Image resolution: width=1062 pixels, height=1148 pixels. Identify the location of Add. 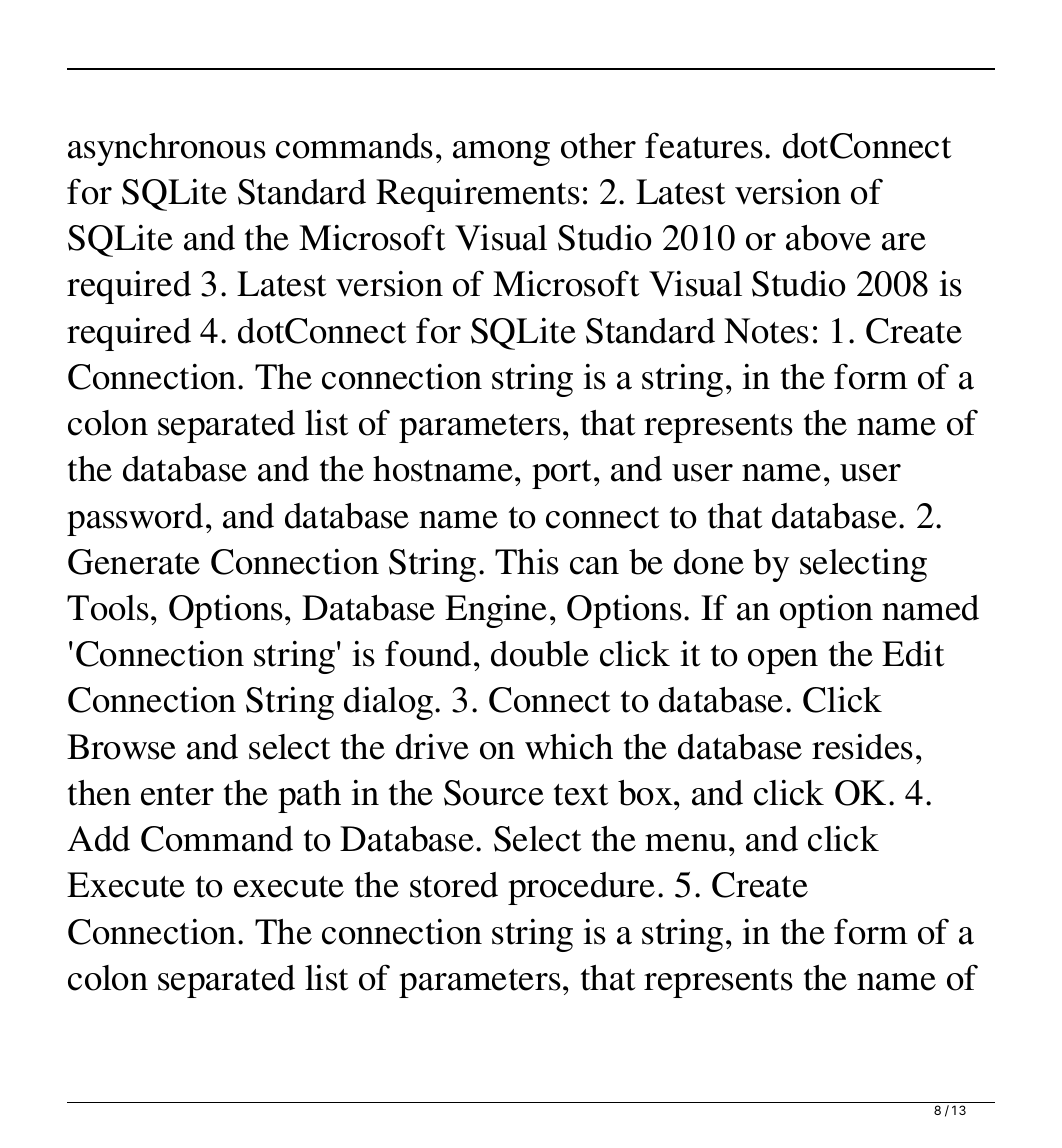
(98, 839).
